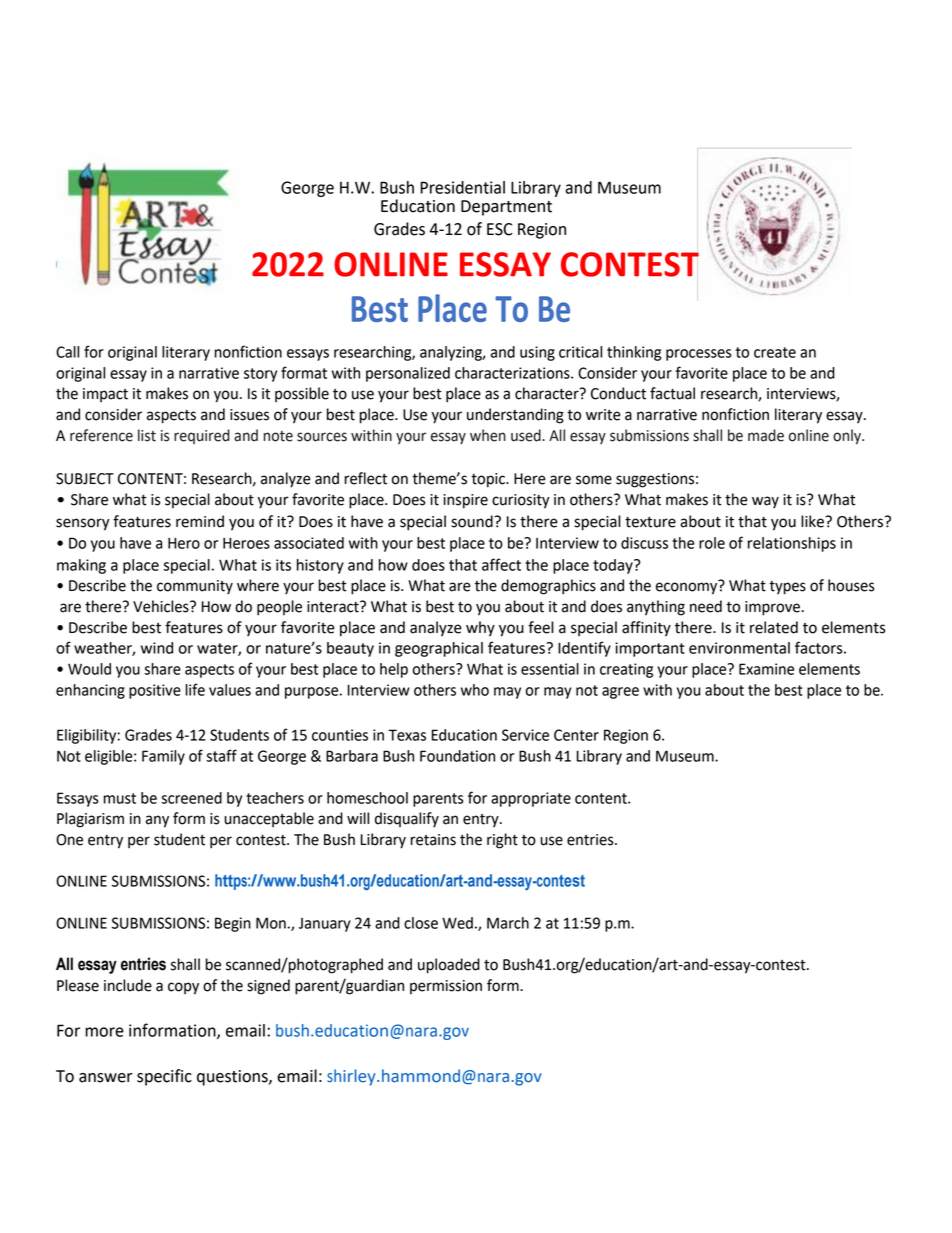 The image size is (952, 1233). I want to click on list, so click(147, 435).
